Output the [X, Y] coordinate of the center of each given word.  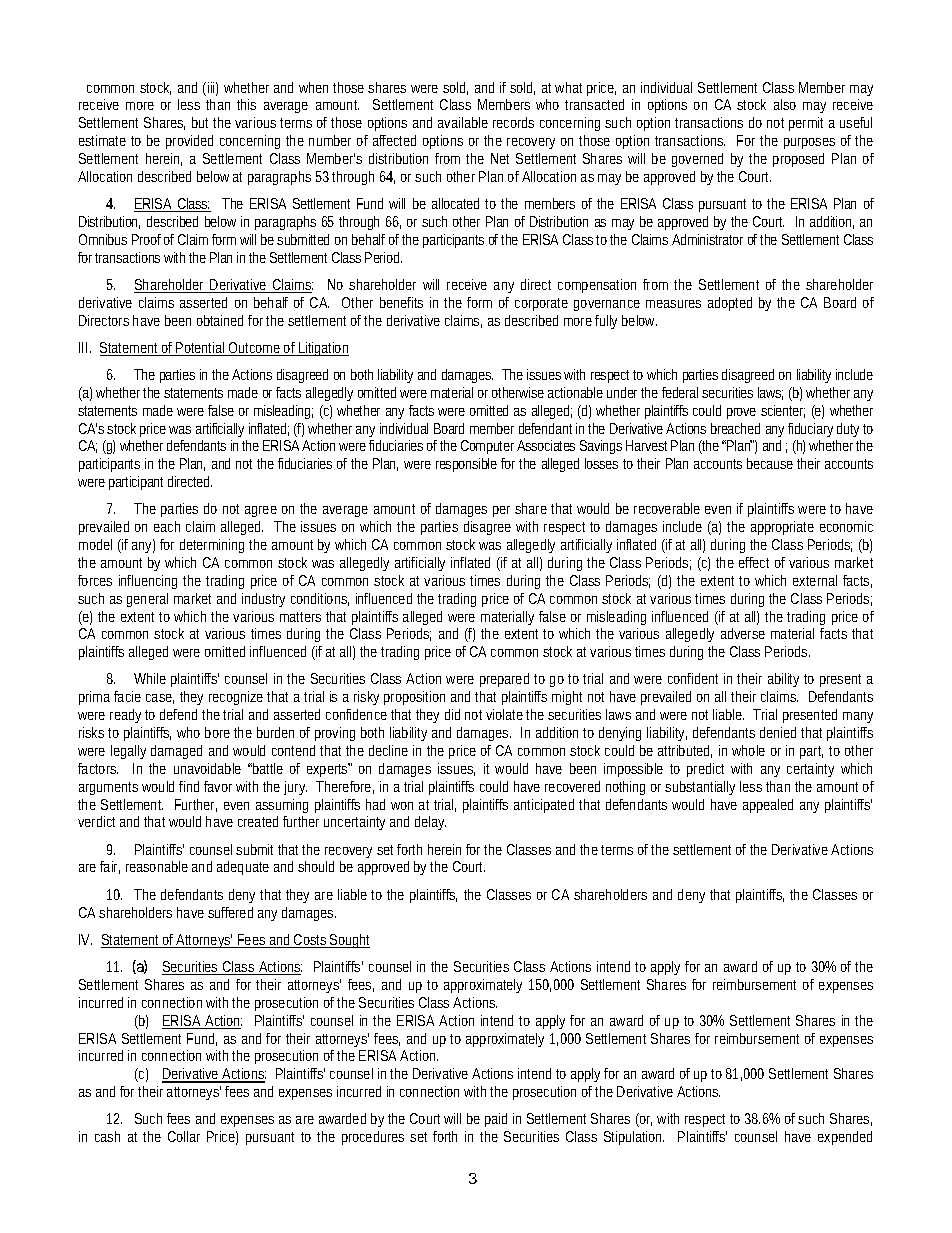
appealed [768, 806]
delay [430, 823]
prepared [504, 680]
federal [680, 392]
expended [845, 1138]
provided [189, 142]
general [147, 600]
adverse [743, 633]
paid [496, 1120]
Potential [200, 349]
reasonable [157, 866]
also [785, 104]
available [463, 122]
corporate [541, 304]
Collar [184, 1136]
